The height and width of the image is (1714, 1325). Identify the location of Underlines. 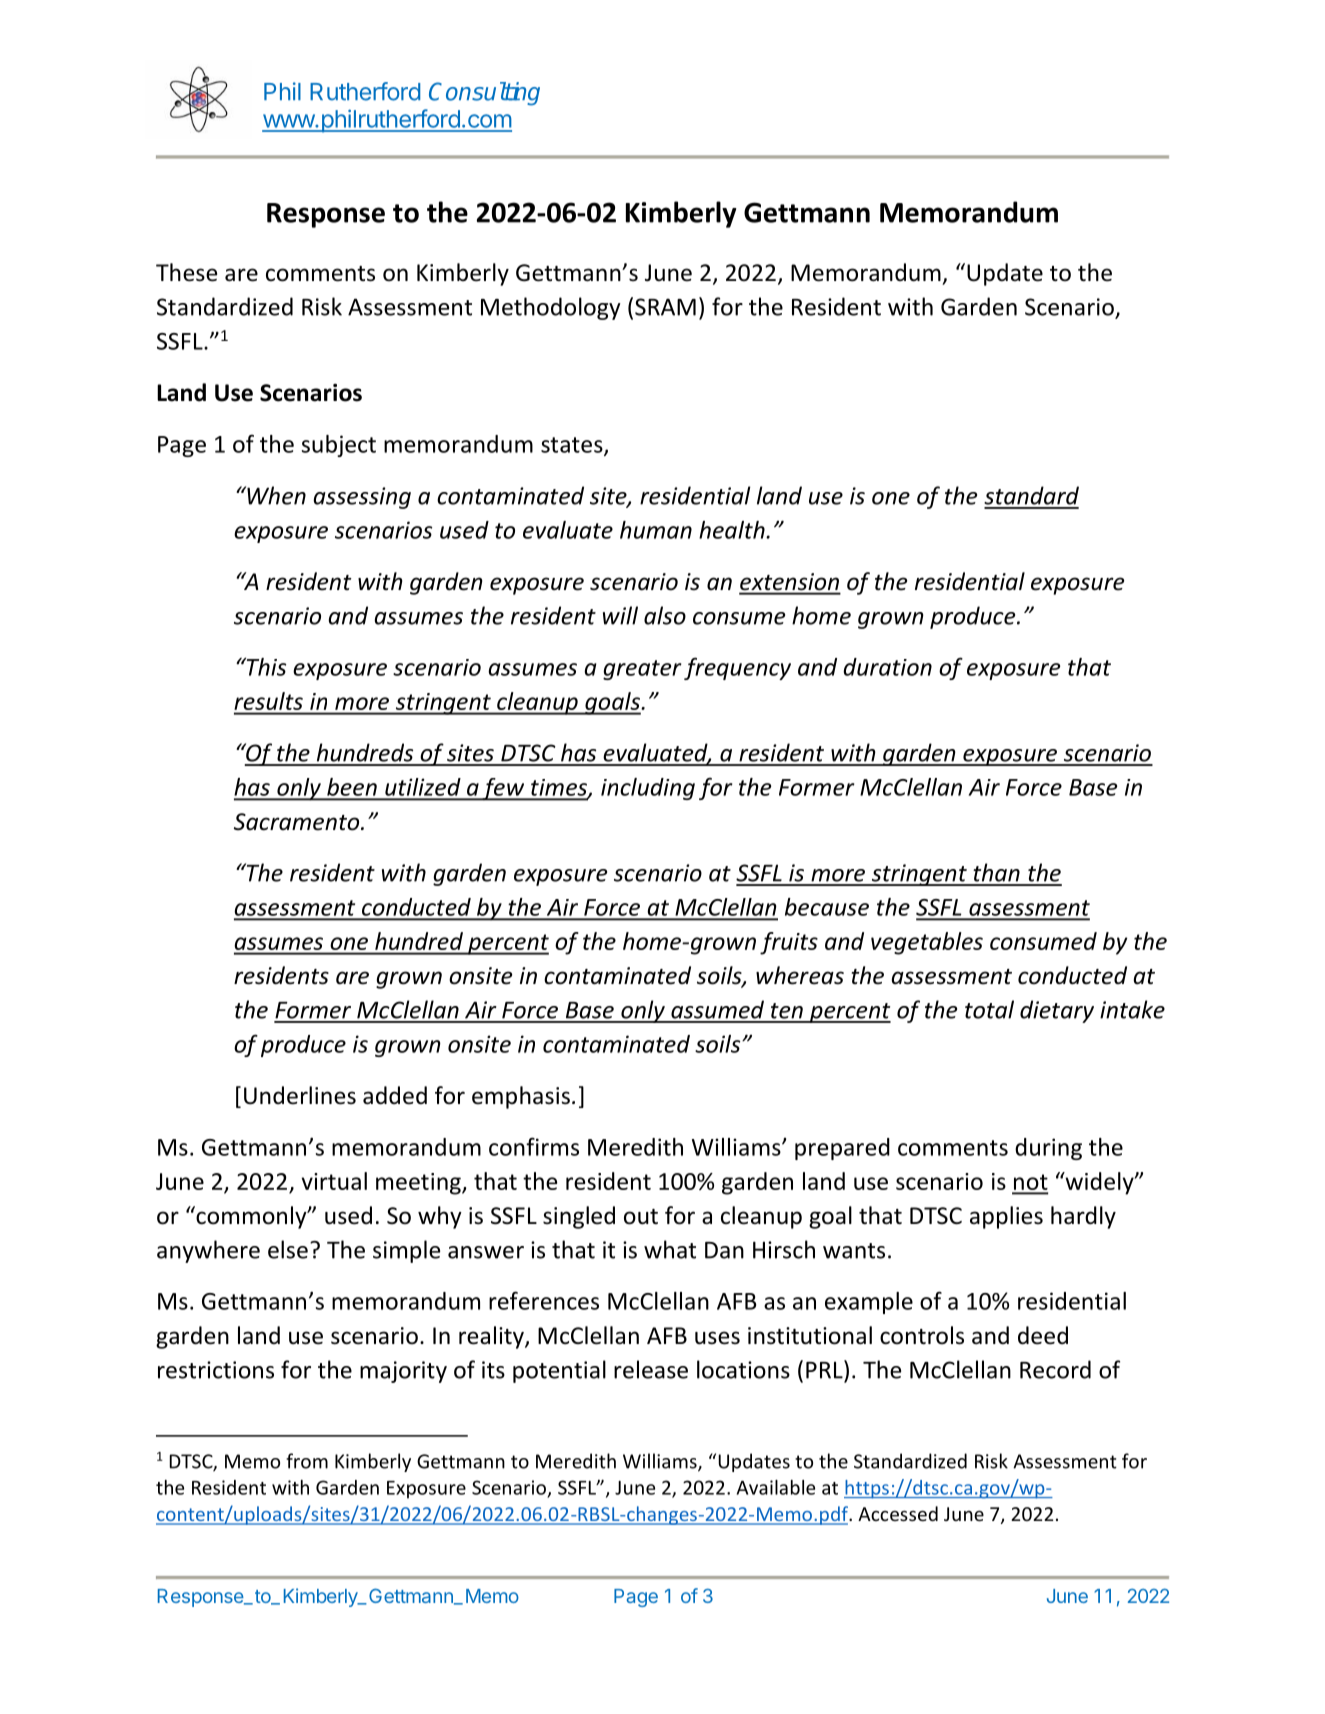
(300, 1095).
